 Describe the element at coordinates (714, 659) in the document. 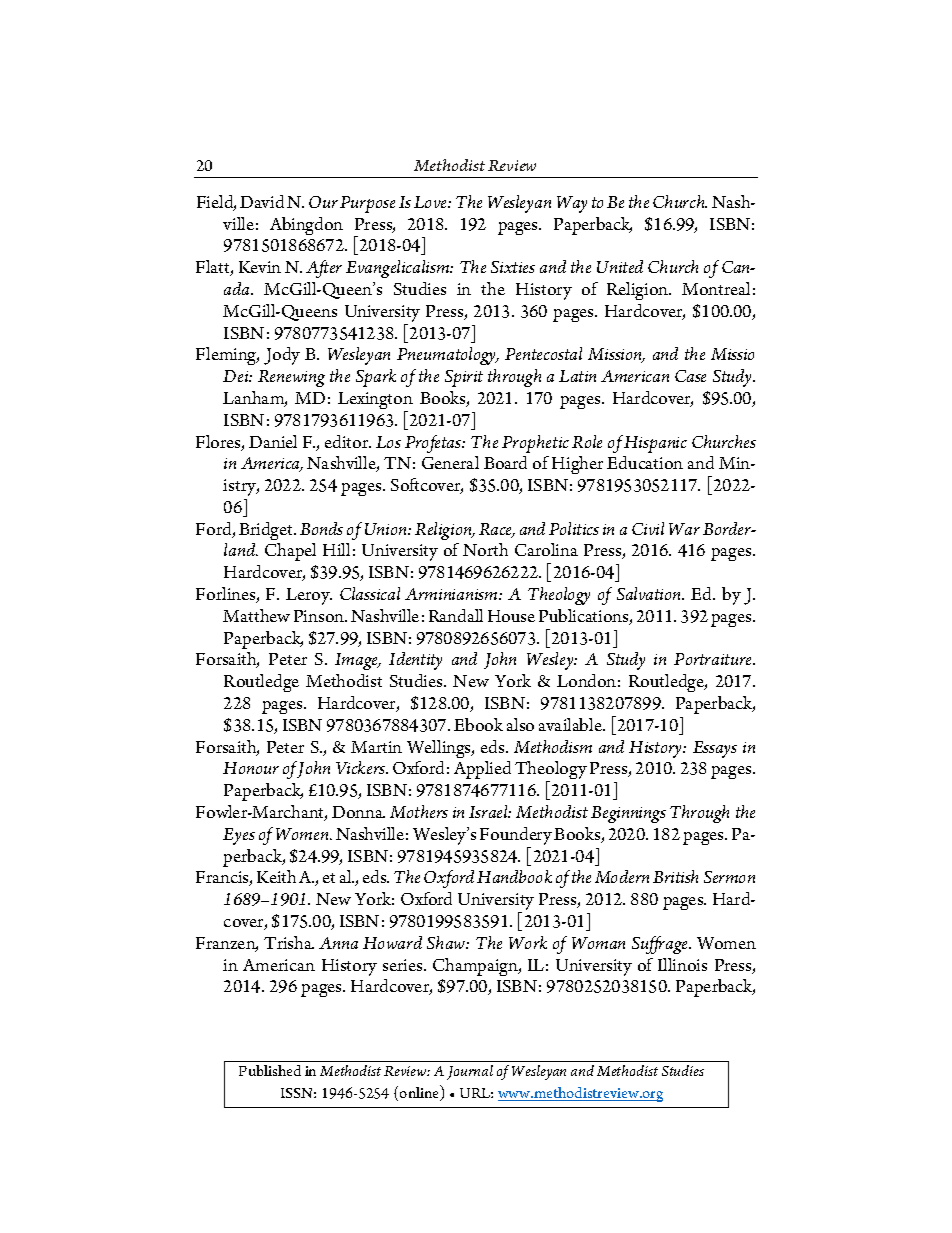

I see `Portraiture` at that location.
